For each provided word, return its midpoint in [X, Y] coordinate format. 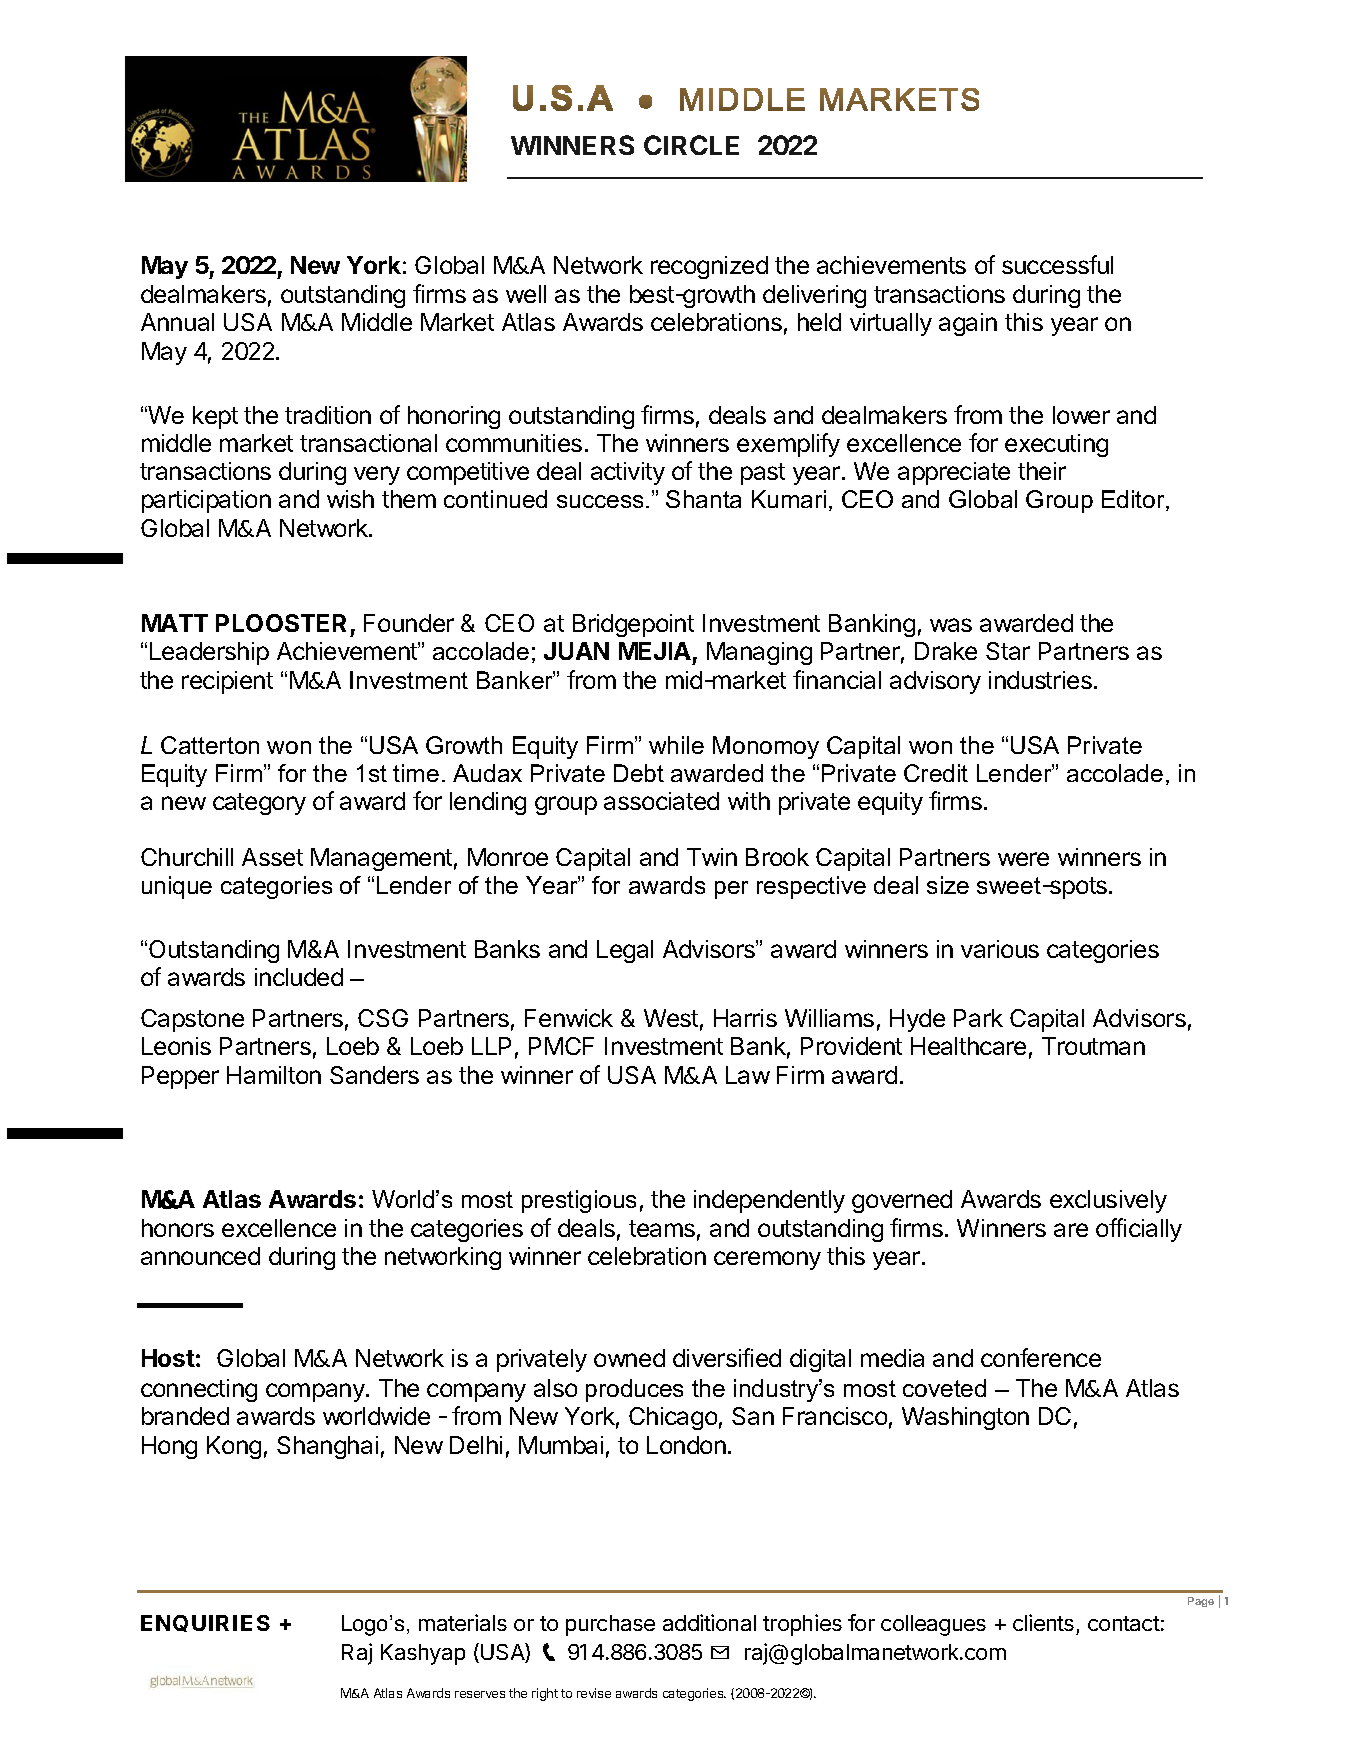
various [1000, 949]
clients [1043, 1622]
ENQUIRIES [205, 1623]
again [968, 324]
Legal [625, 951]
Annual [177, 322]
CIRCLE [691, 145]
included [299, 977]
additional [709, 1622]
